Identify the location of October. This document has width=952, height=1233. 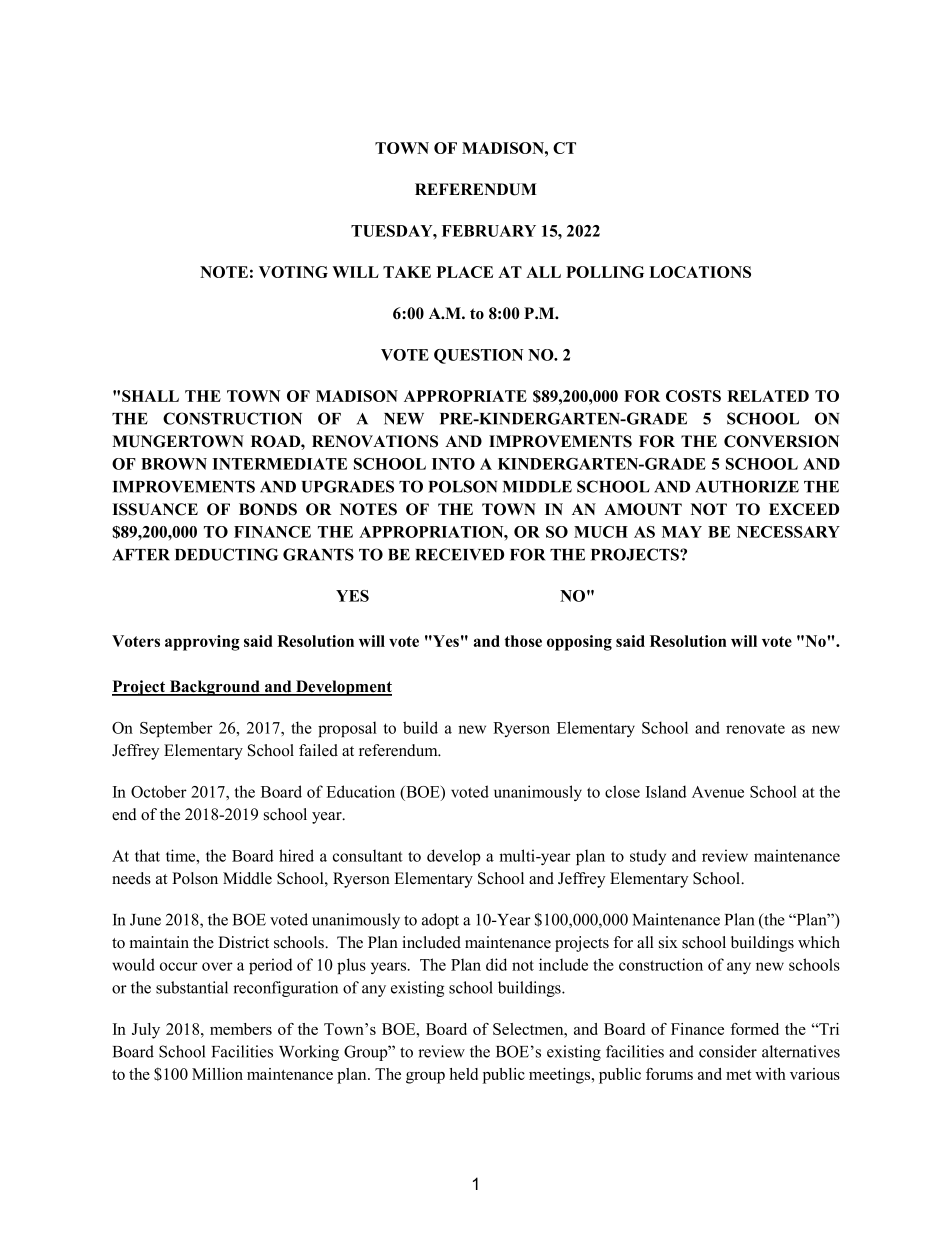
(159, 791).
